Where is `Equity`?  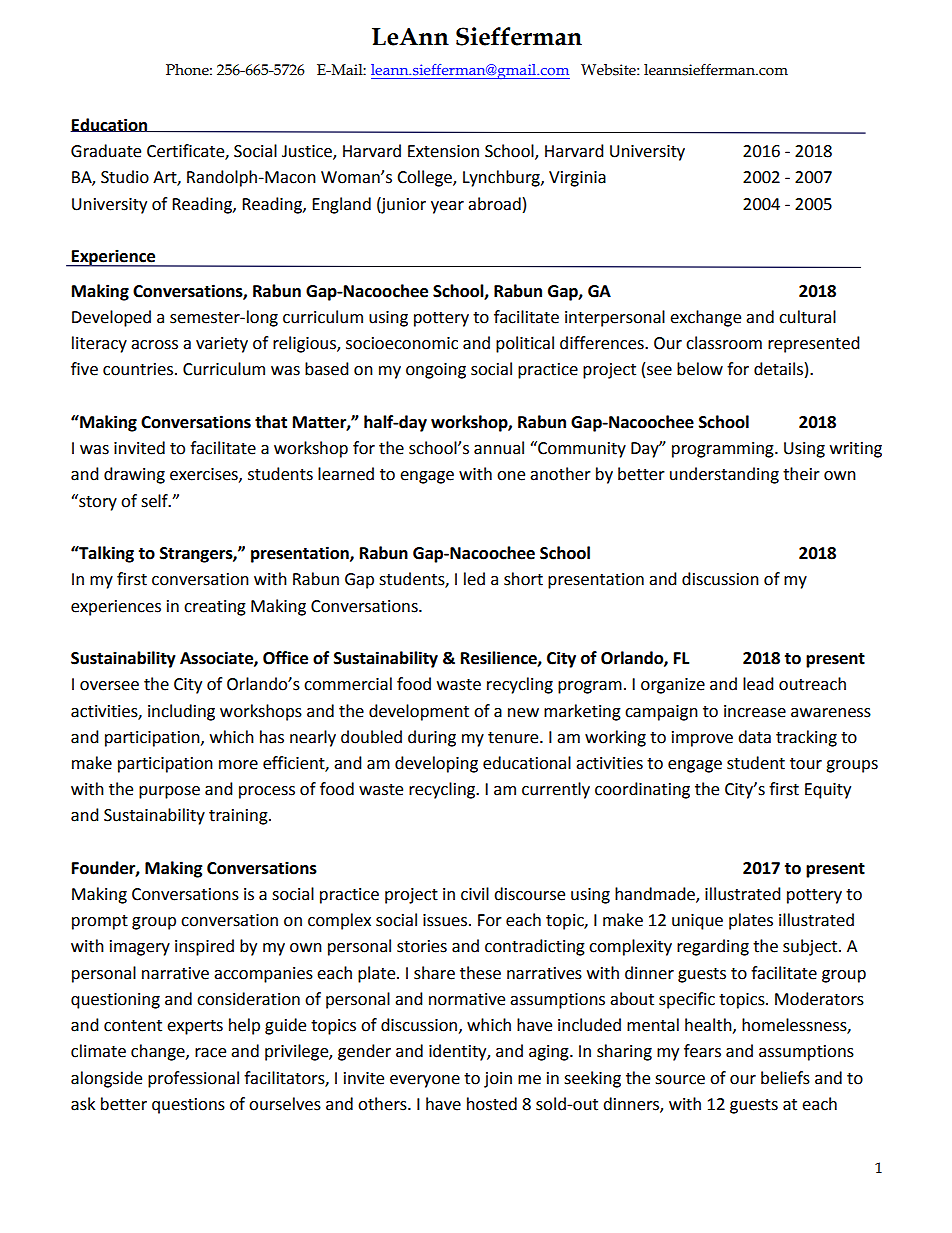 Equity is located at coordinates (828, 791).
